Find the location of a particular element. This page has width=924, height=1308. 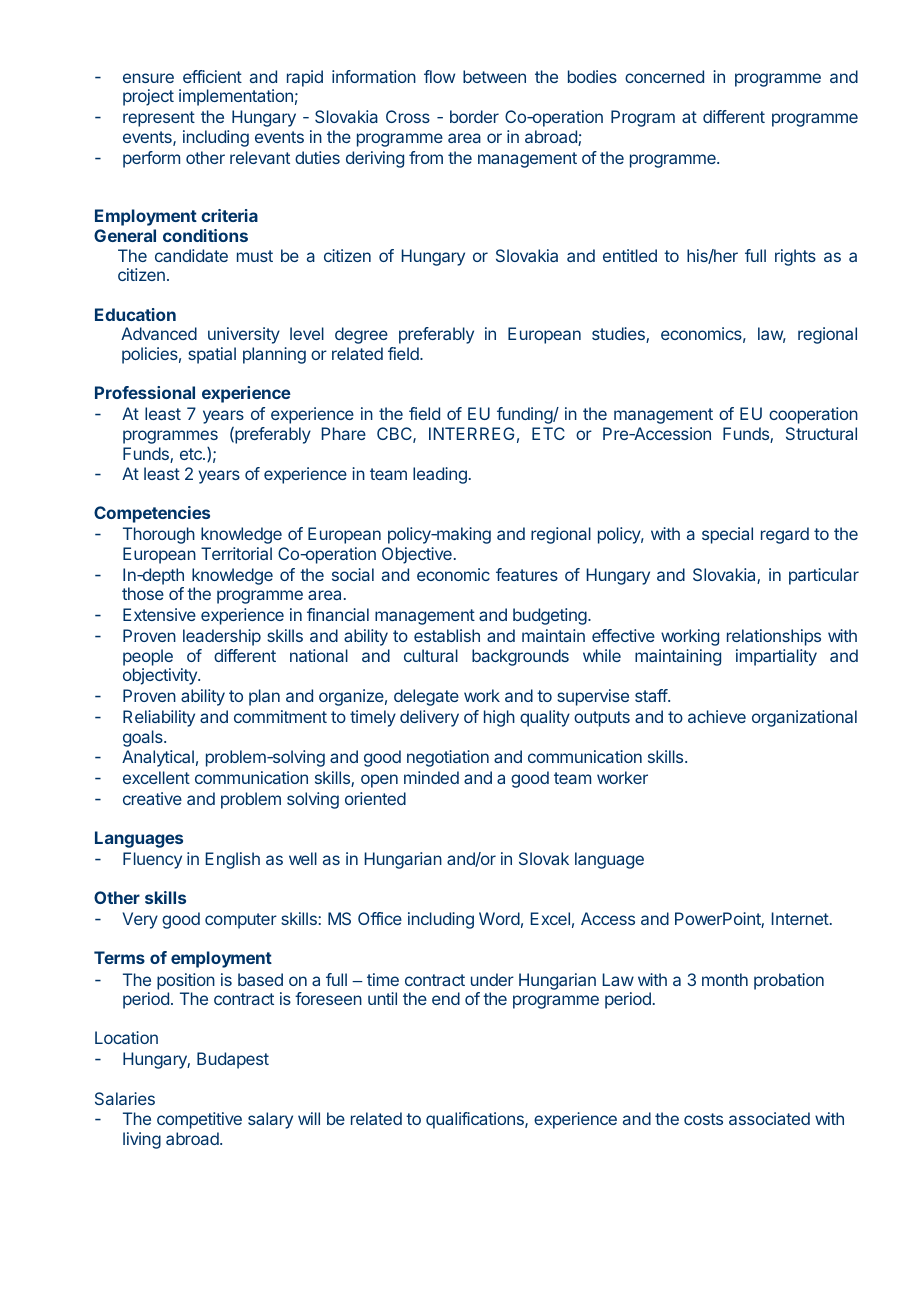

Professional is located at coordinates (145, 392).
